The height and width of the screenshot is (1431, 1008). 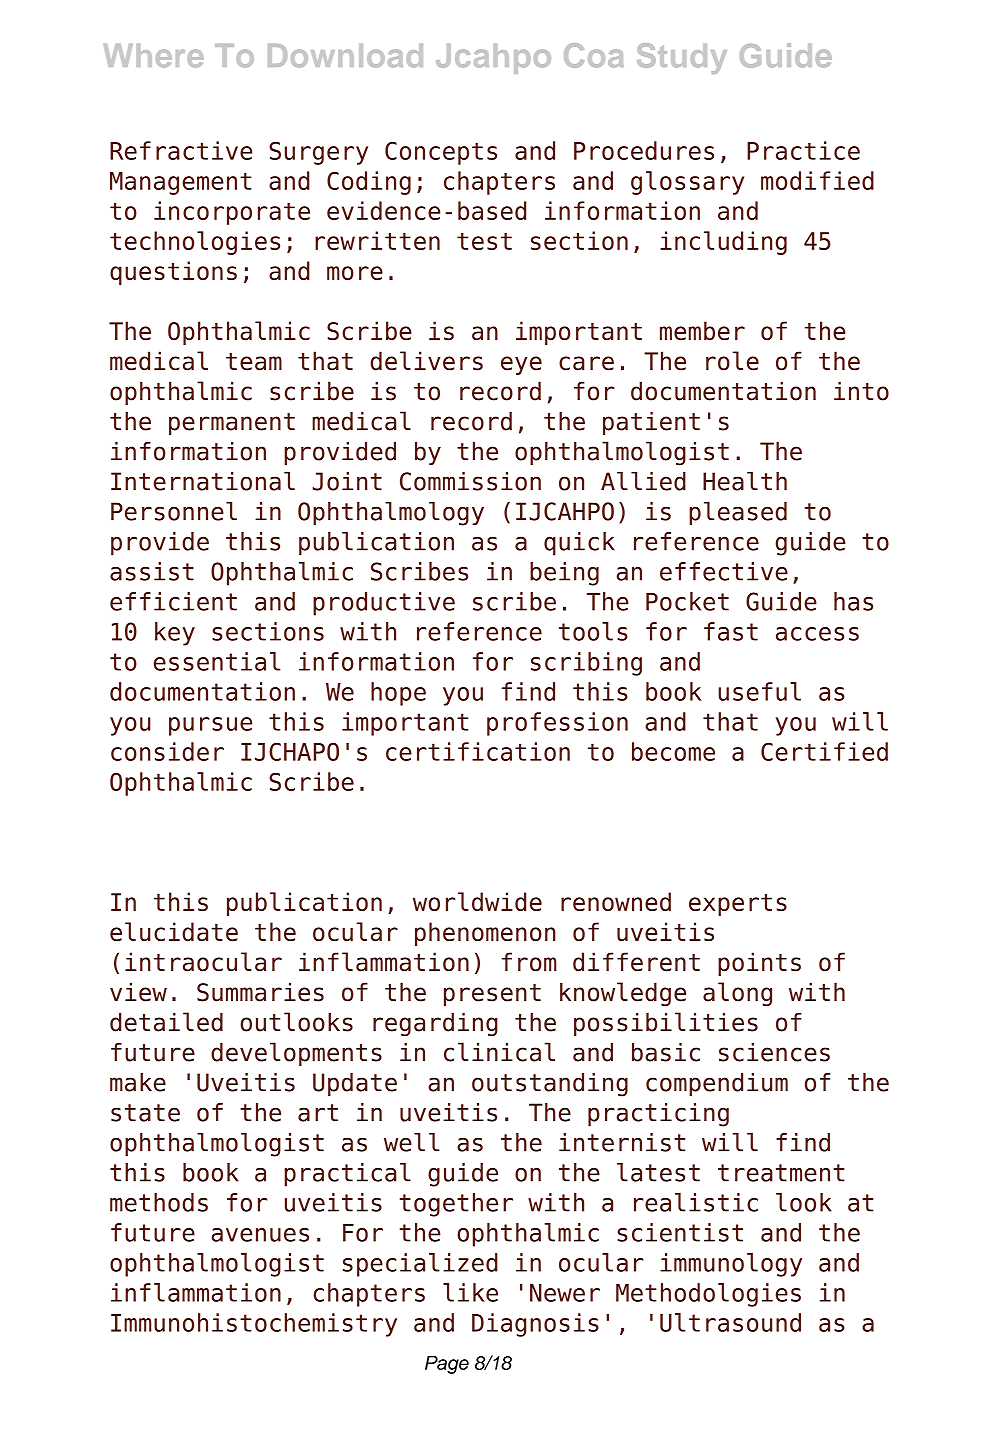 I want to click on Concepts, so click(x=441, y=153).
